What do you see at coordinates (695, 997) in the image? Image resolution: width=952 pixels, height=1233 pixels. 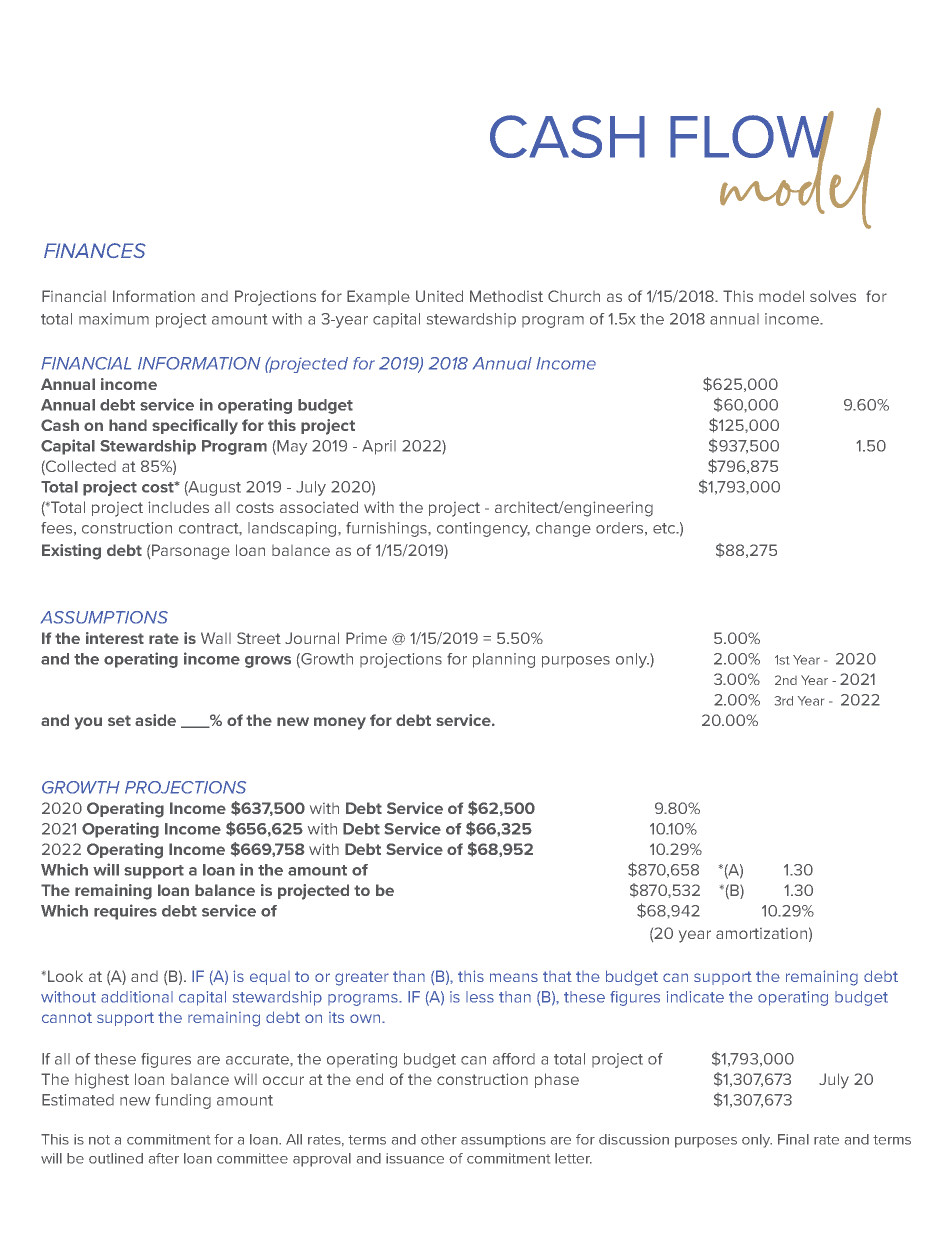 I see `indicate` at bounding box center [695, 997].
